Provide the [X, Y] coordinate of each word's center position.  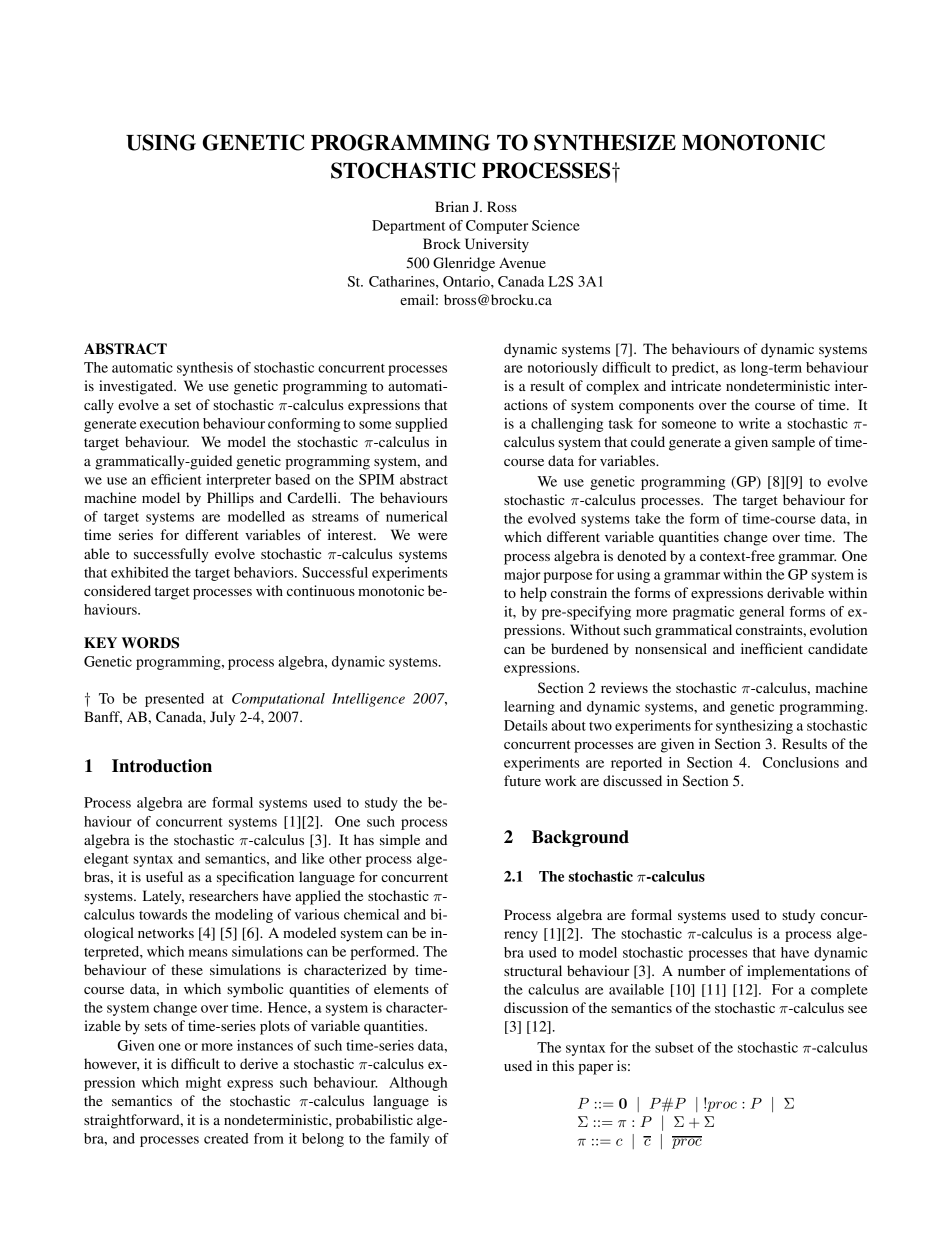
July [222, 718]
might [204, 1084]
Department [409, 227]
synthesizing [754, 727]
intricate [696, 385]
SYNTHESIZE [605, 142]
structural [533, 970]
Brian [452, 206]
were [432, 536]
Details [526, 725]
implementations [798, 972]
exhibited [140, 572]
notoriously [563, 369]
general [761, 613]
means [208, 953]
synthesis [205, 369]
